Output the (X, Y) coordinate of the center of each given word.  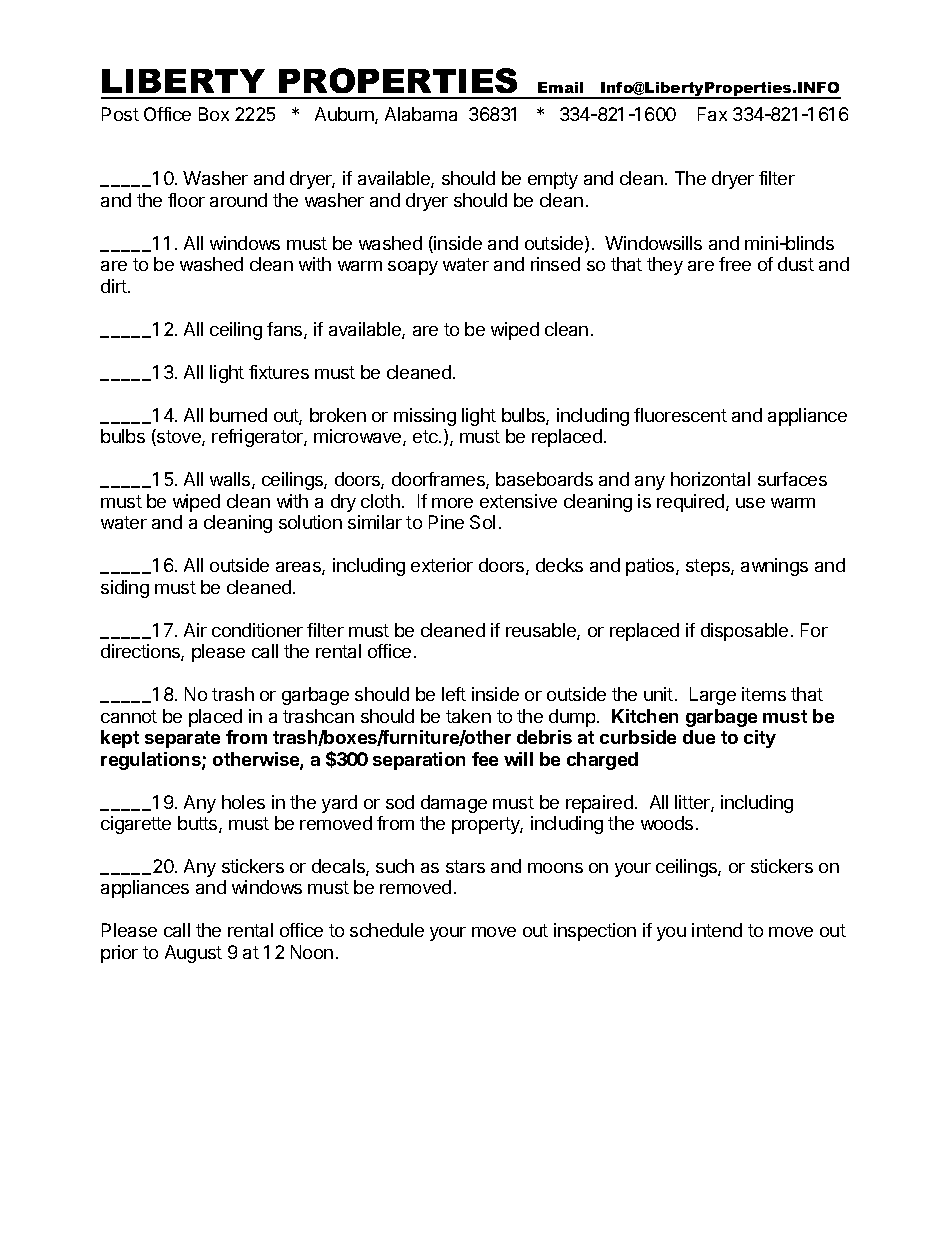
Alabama (421, 114)
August (193, 954)
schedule (387, 930)
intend (717, 930)
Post (120, 114)
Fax (712, 114)
